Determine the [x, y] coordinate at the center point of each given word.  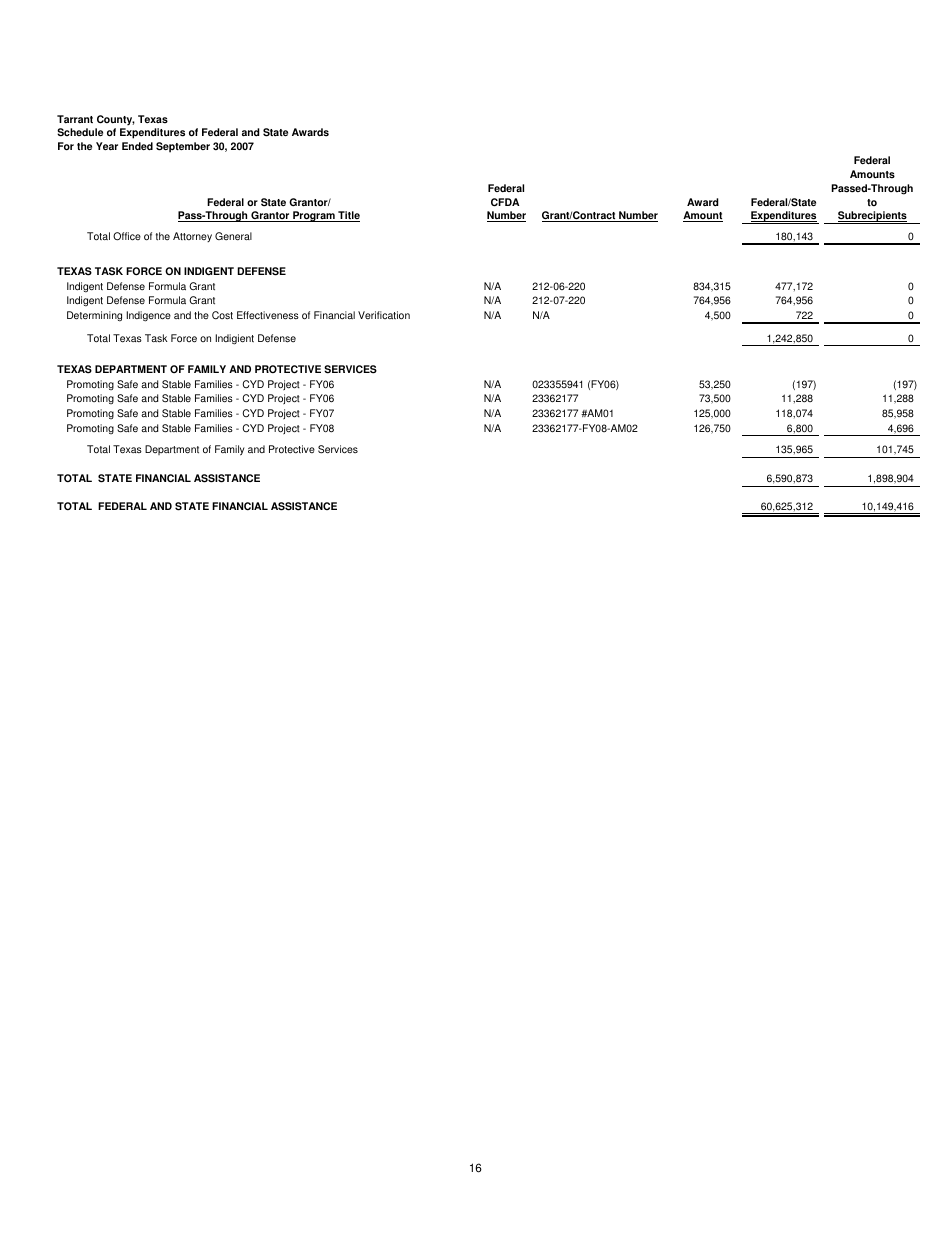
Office [127, 236]
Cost [222, 315]
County [116, 120]
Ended [137, 146]
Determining [94, 316]
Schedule [80, 132]
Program [314, 216]
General [233, 236]
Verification [384, 315]
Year [107, 146]
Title [348, 216]
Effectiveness [268, 315]
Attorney [192, 237]
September [183, 147]
